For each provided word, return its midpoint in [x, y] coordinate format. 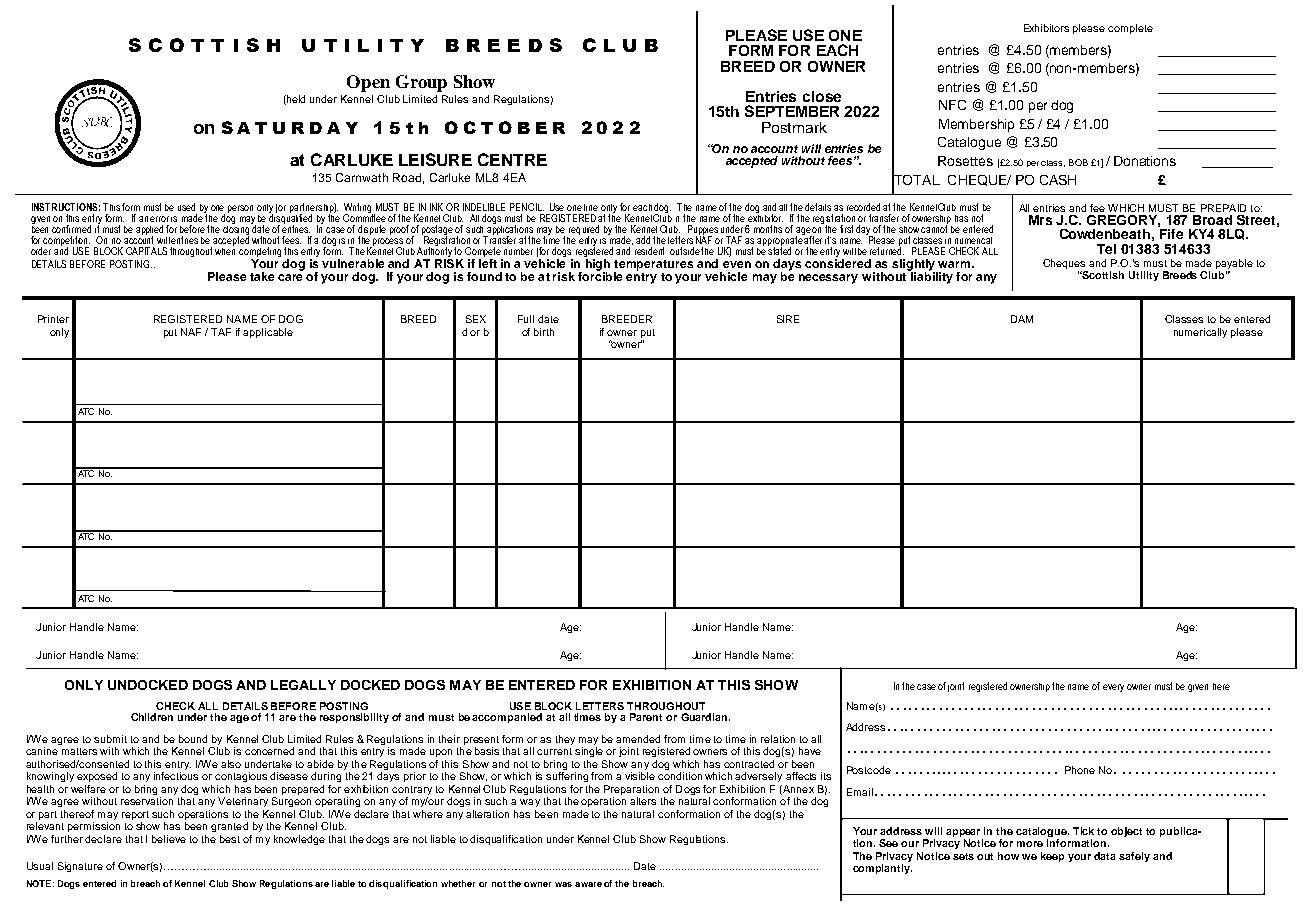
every [1113, 688]
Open [368, 83]
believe [169, 839]
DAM [1022, 319]
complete [1130, 29]
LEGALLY [303, 685]
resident [649, 251]
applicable [268, 333]
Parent [646, 717]
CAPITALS [146, 251]
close [822, 96]
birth [544, 332]
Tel [1106, 249]
